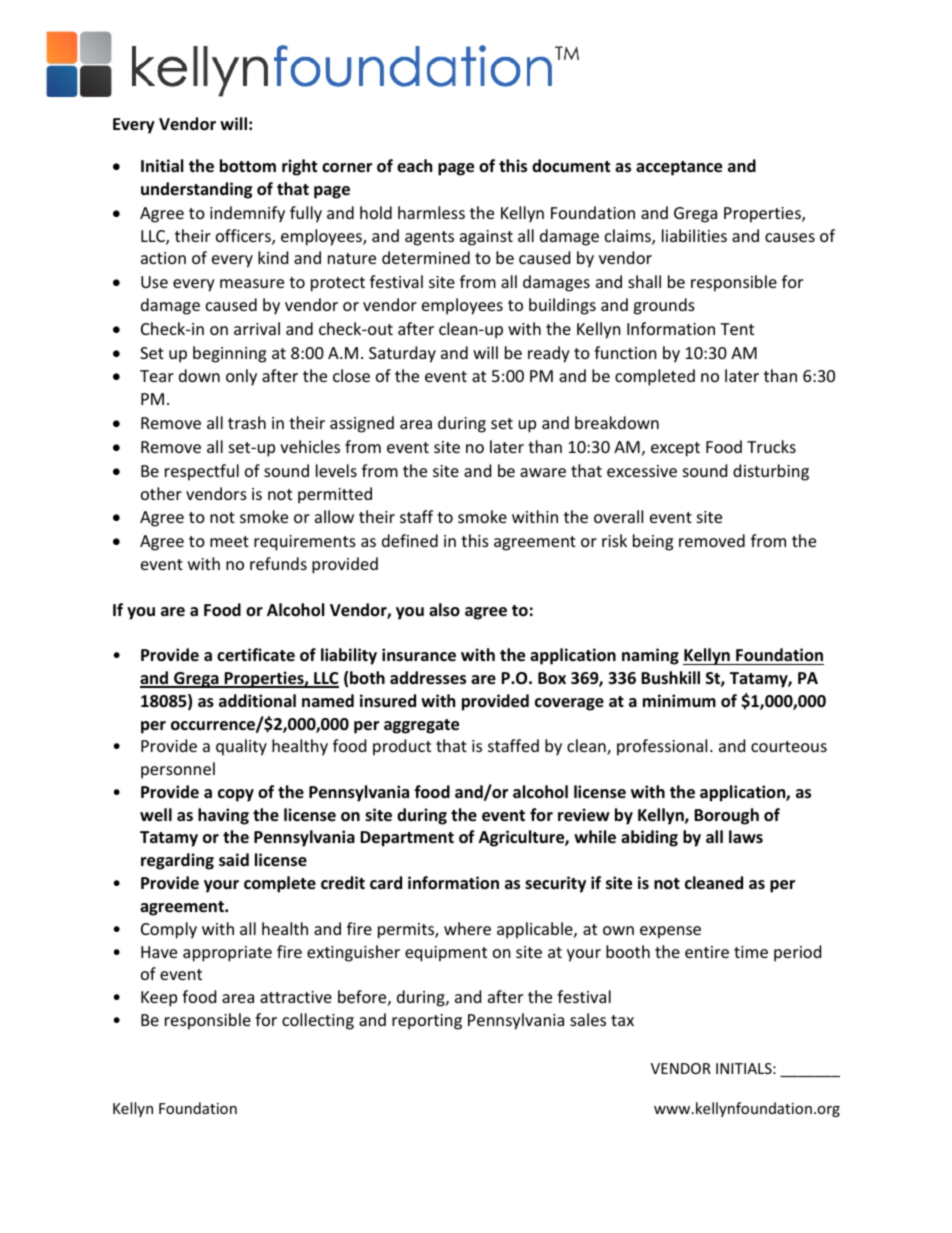 This screenshot has height=1233, width=952. I want to click on harmless, so click(431, 212).
